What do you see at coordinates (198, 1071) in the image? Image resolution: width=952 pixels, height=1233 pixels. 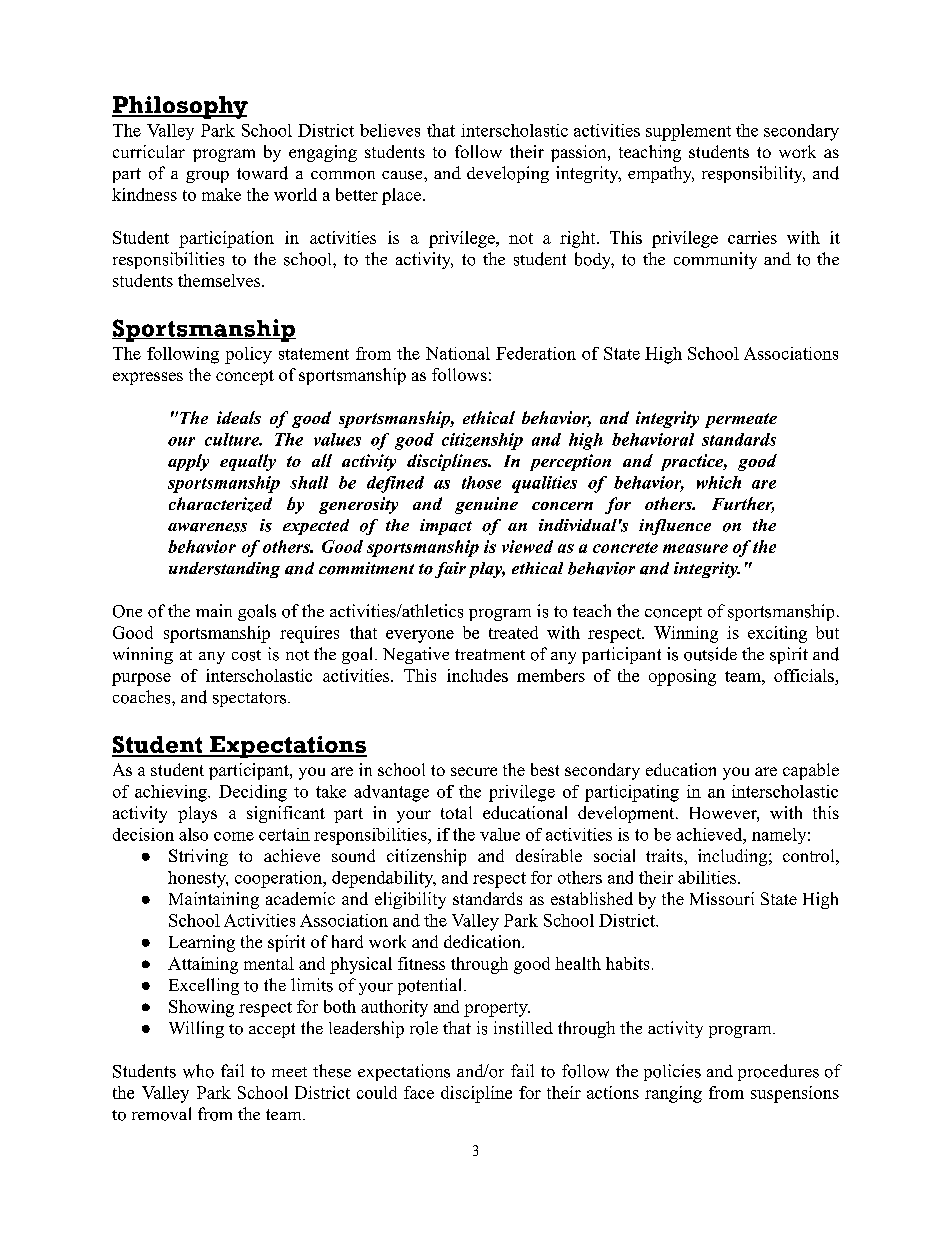 I see `who` at bounding box center [198, 1071].
